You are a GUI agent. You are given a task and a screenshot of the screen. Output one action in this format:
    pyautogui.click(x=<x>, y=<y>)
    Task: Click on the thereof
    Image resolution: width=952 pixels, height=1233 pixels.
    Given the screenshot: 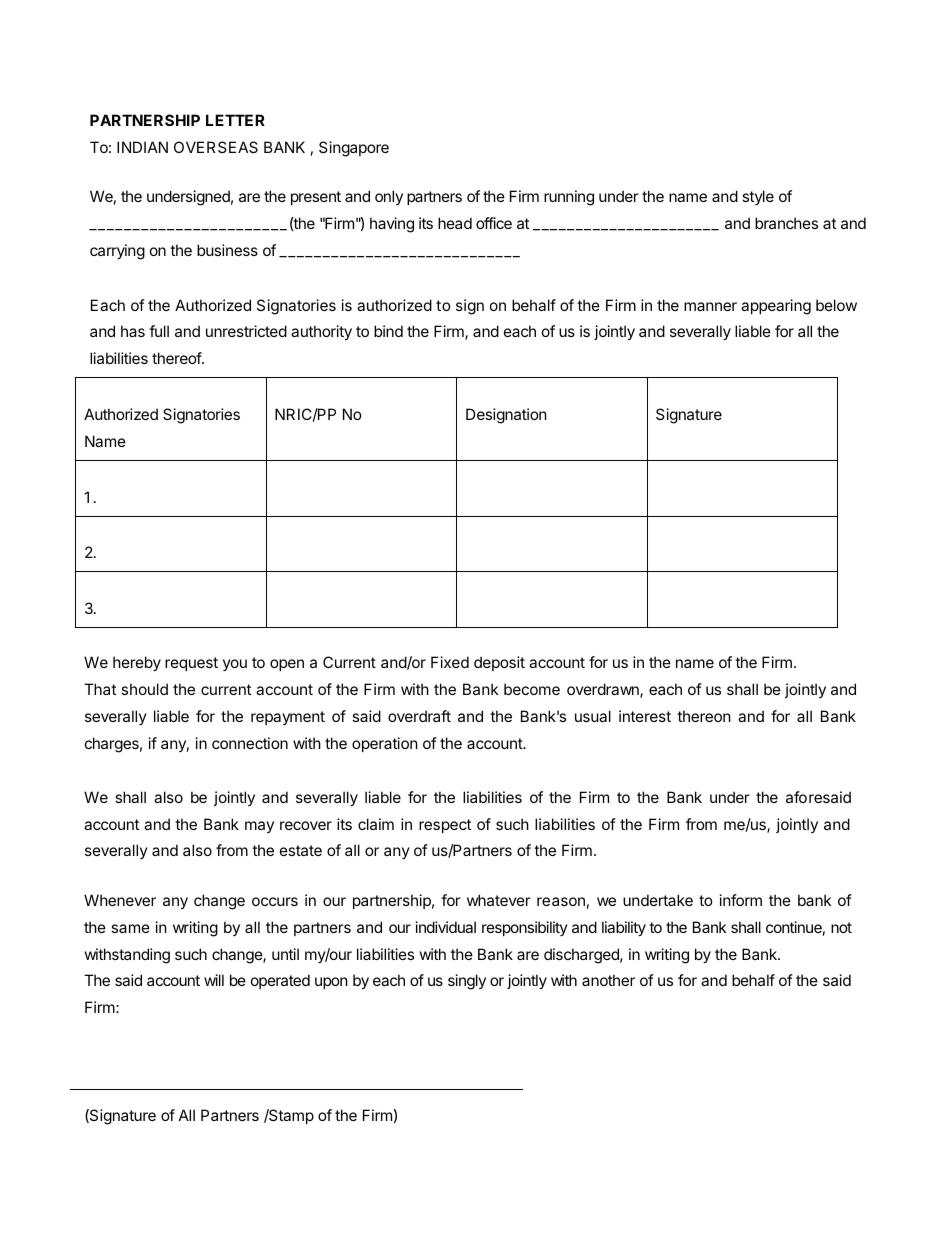 What is the action you would take?
    pyautogui.click(x=177, y=358)
